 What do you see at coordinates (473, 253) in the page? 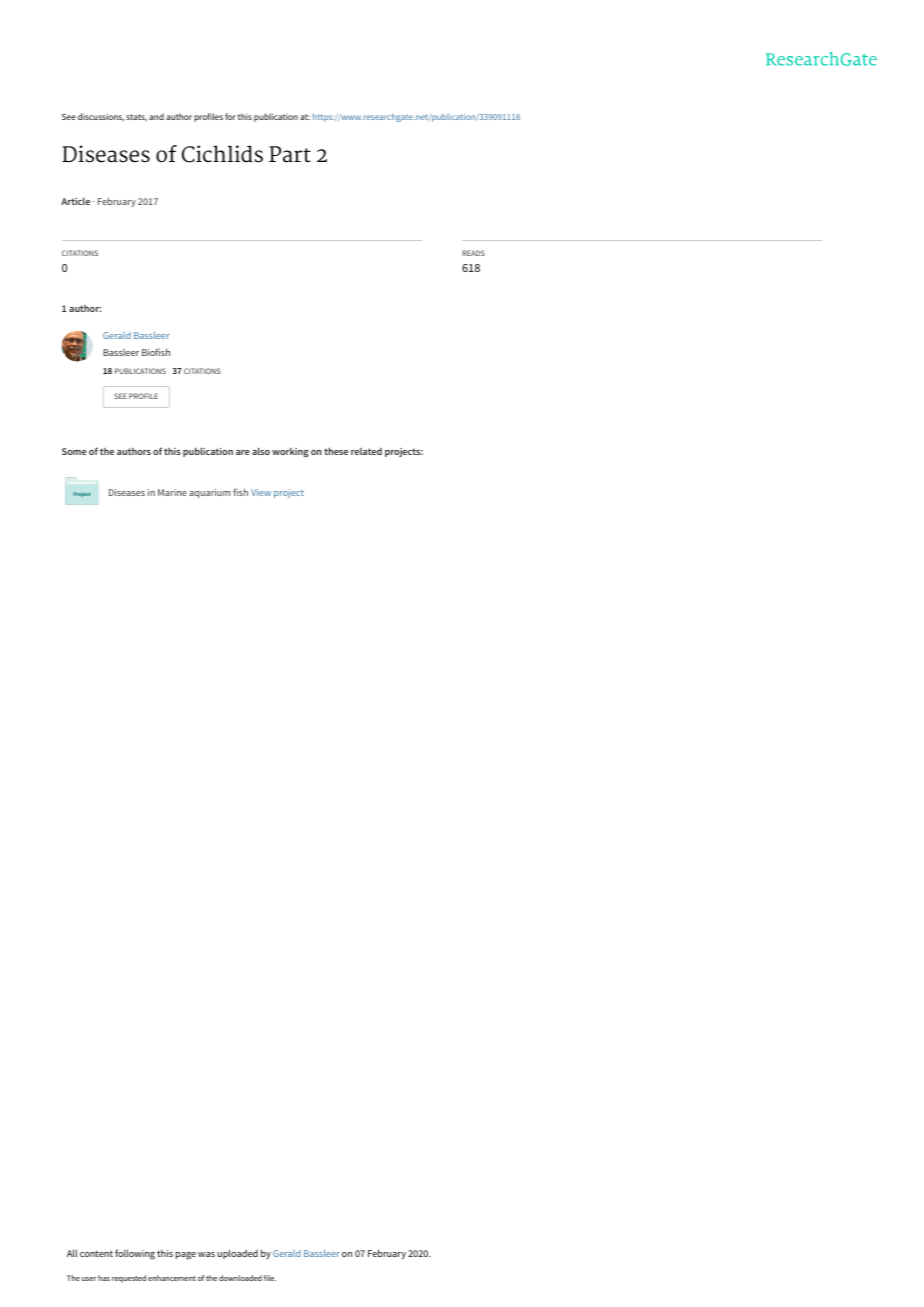
I see `READS` at bounding box center [473, 253].
